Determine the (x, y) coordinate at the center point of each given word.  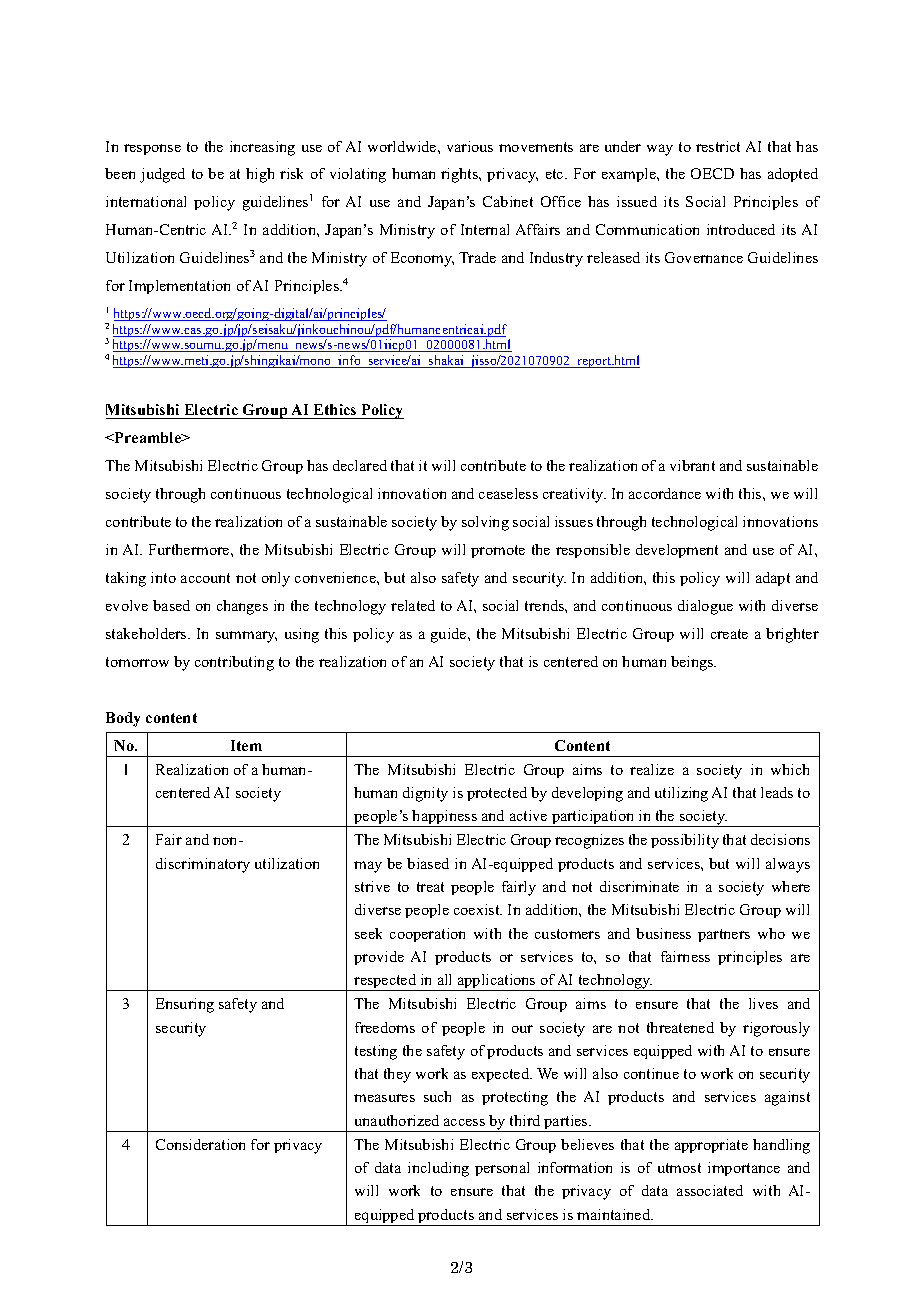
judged (162, 175)
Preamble (148, 437)
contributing (234, 663)
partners (724, 935)
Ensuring (185, 1005)
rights (461, 175)
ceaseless (508, 493)
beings (693, 663)
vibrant (692, 465)
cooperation (427, 935)
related (413, 605)
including (438, 1169)
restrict (718, 146)
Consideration (200, 1144)
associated (710, 1190)
